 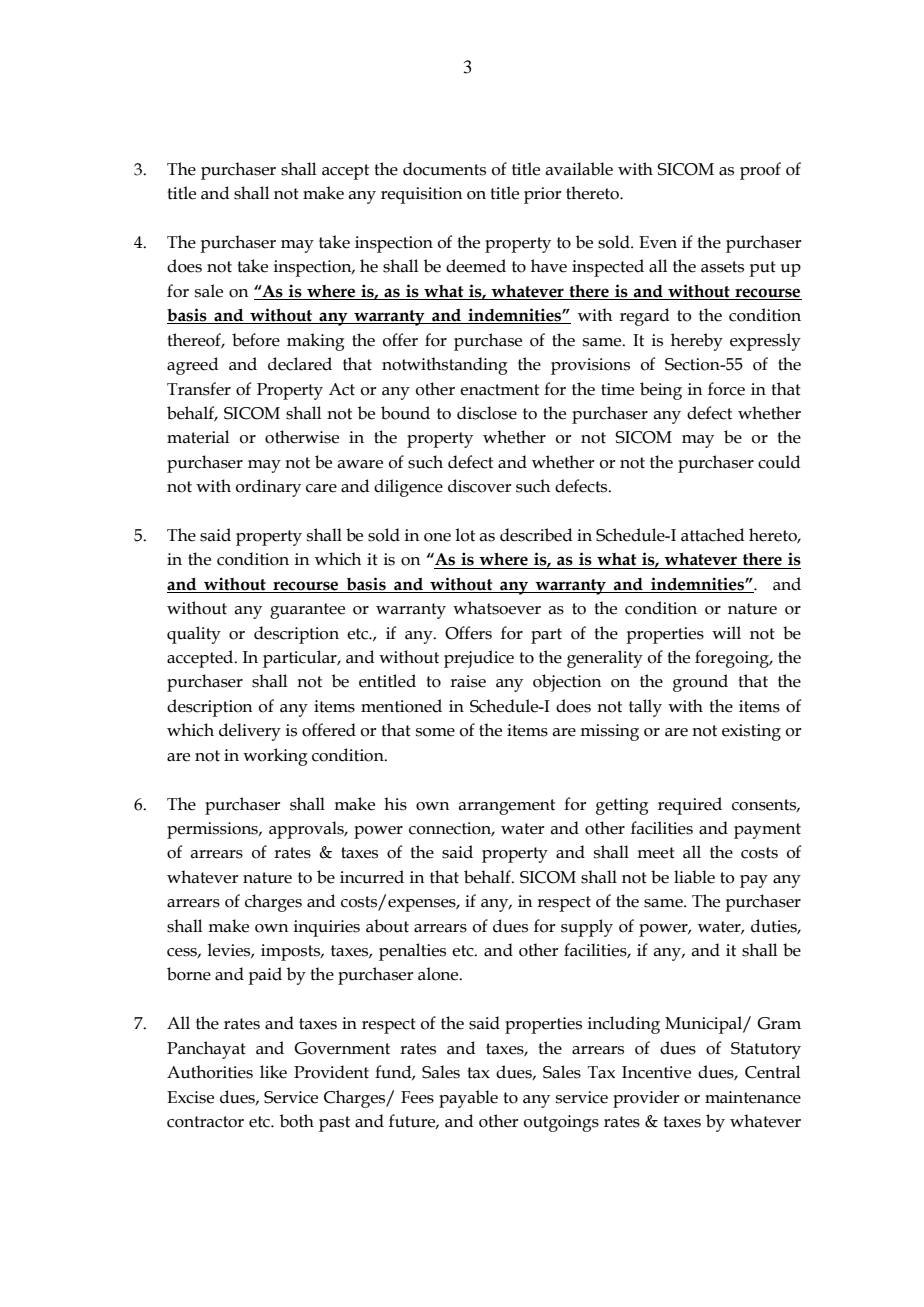 What do you see at coordinates (198, 437) in the image?
I see `material` at bounding box center [198, 437].
